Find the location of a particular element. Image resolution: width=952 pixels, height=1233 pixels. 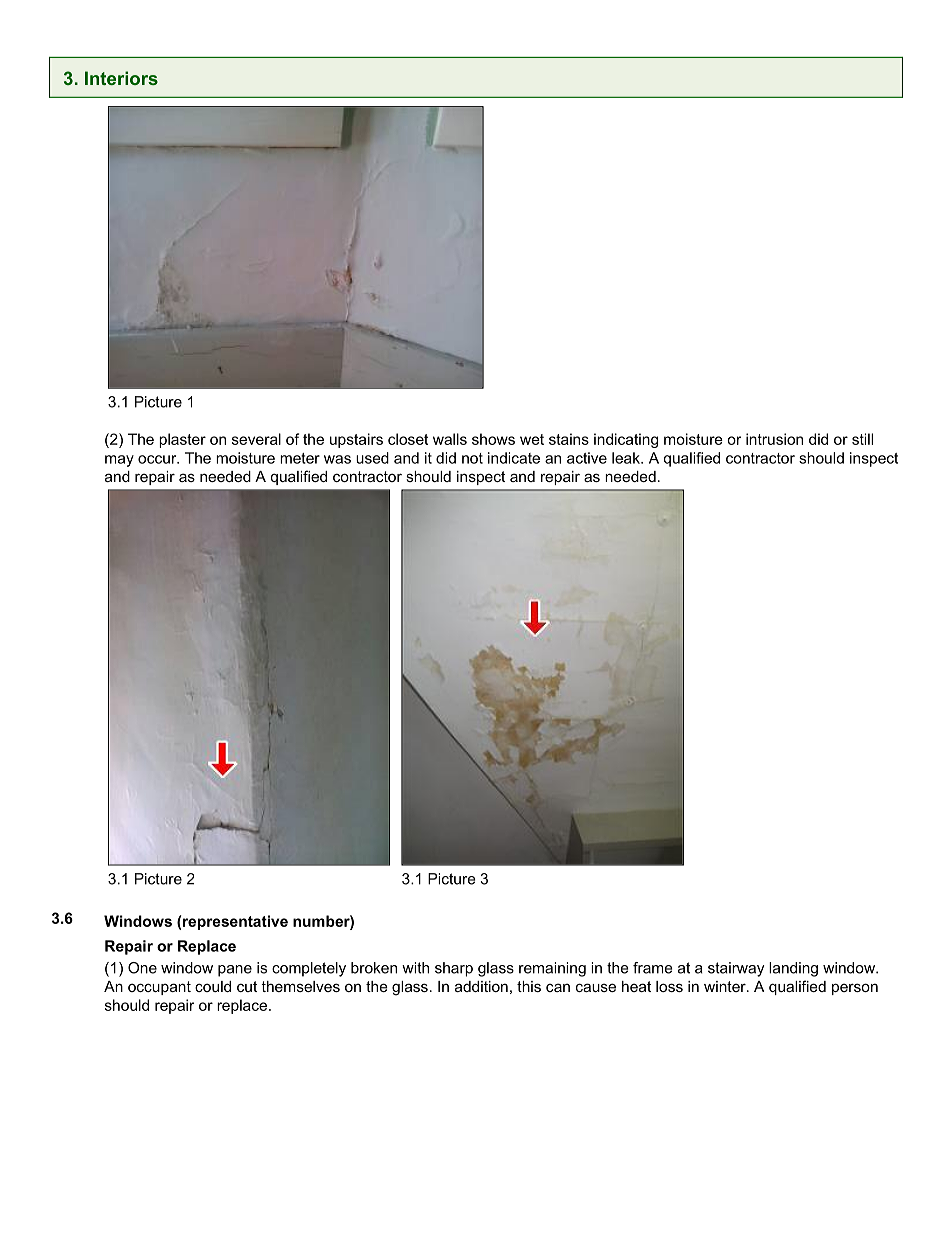

may is located at coordinates (119, 461).
